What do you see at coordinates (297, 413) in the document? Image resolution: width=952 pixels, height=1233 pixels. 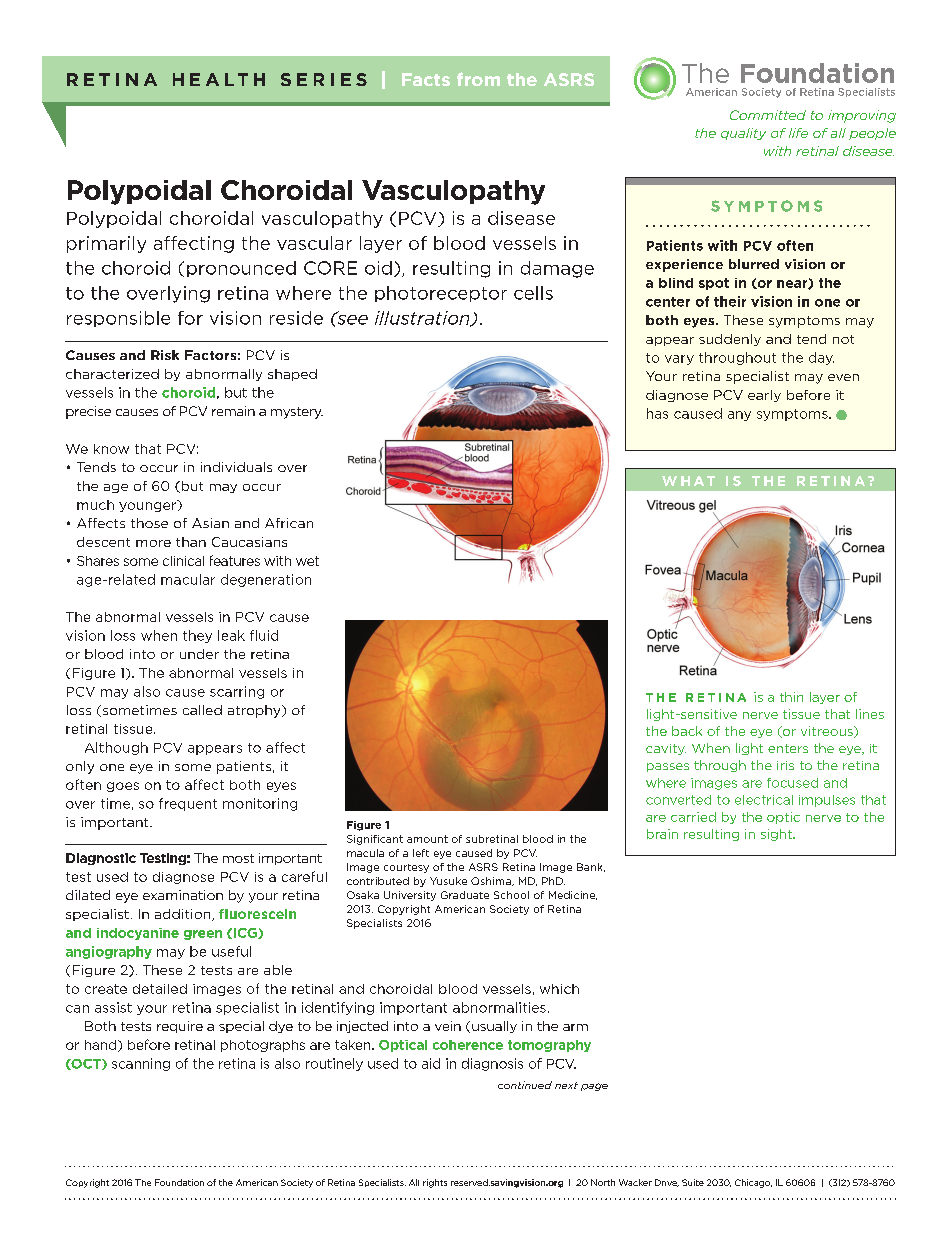 I see `mystery` at bounding box center [297, 413].
